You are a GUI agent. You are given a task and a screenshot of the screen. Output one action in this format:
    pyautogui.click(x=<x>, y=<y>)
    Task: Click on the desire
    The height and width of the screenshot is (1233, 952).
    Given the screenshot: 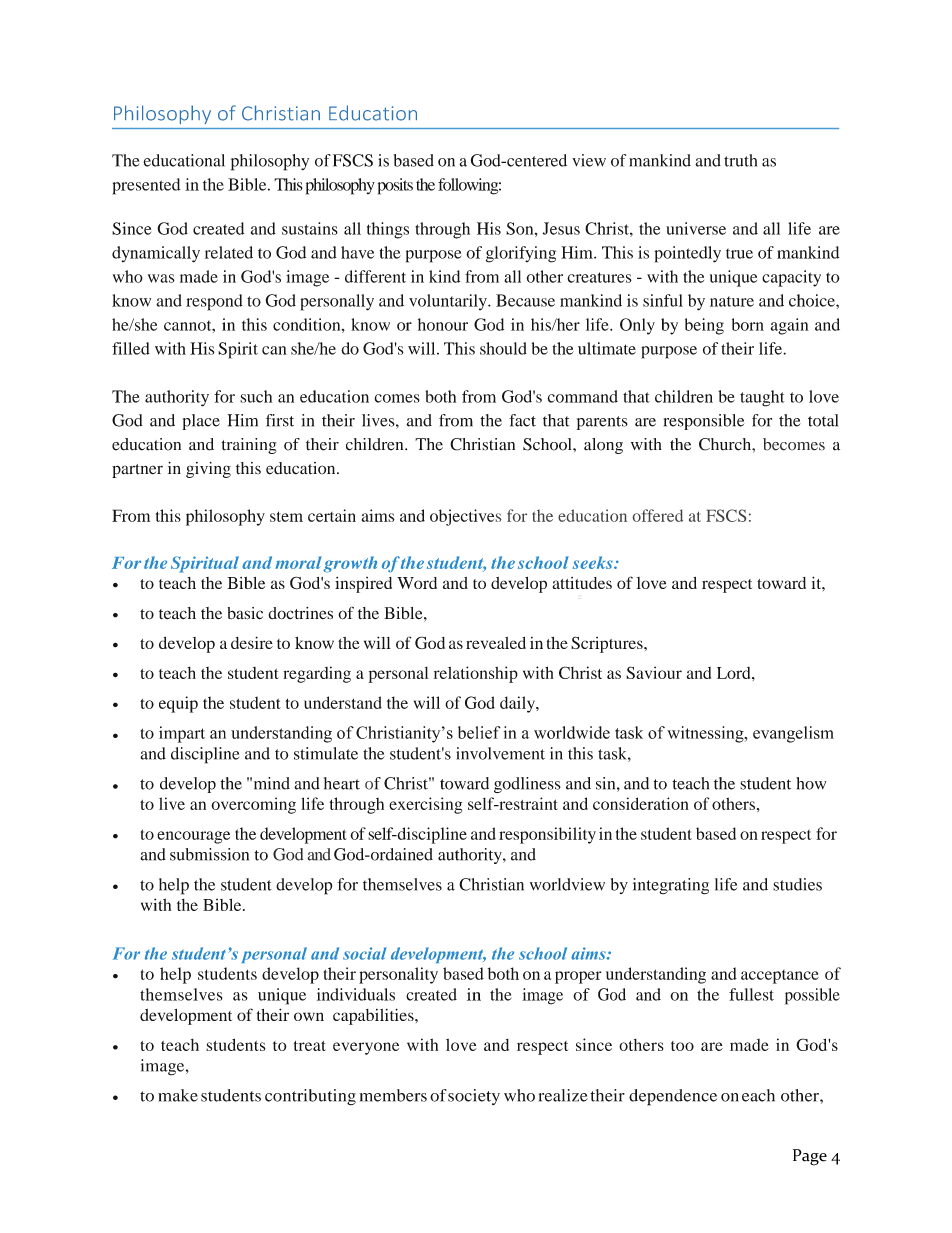 What is the action you would take?
    pyautogui.click(x=252, y=642)
